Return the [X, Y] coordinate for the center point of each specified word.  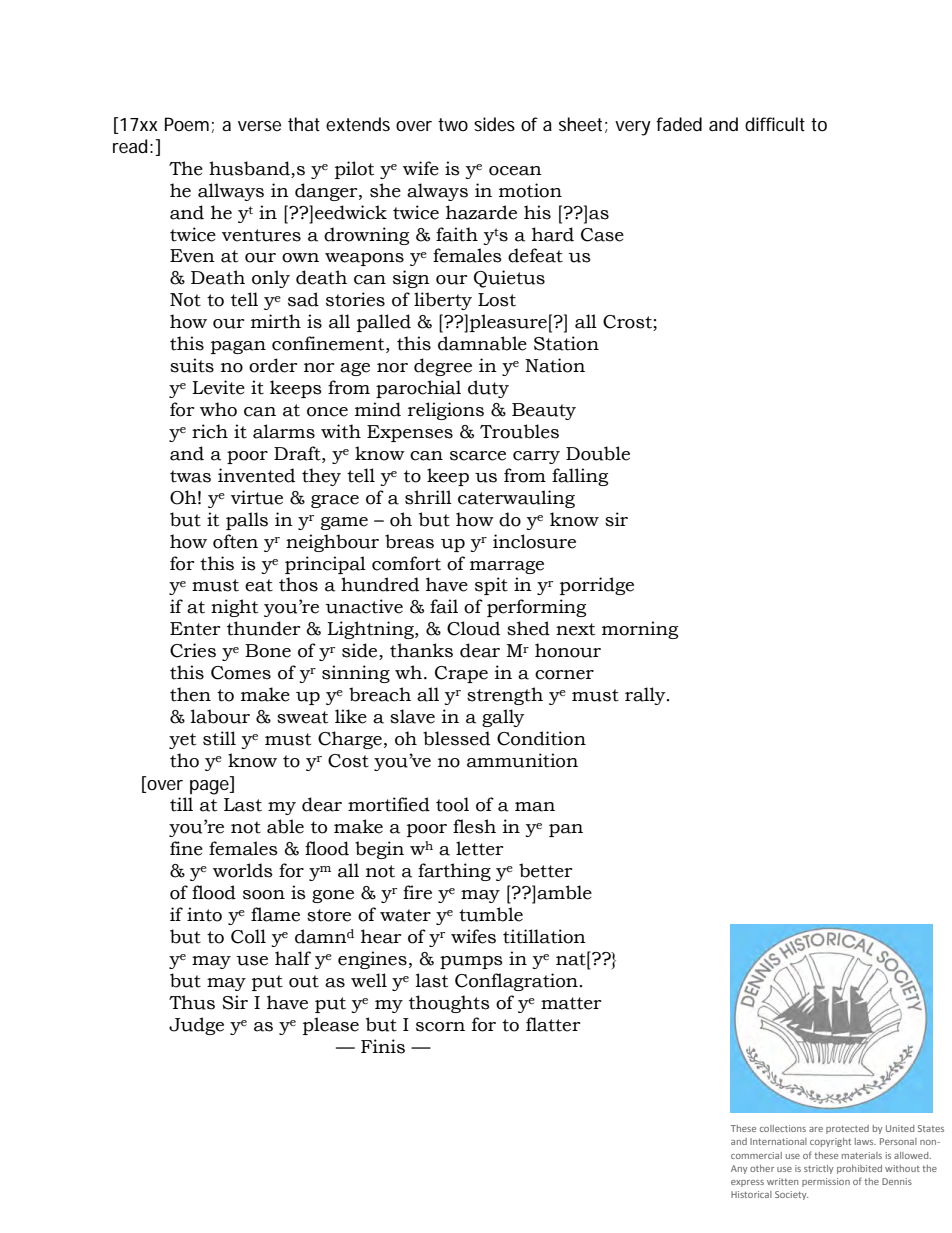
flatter [553, 1024]
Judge [196, 1026]
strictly [819, 1169]
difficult [775, 124]
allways [231, 192]
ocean [515, 171]
